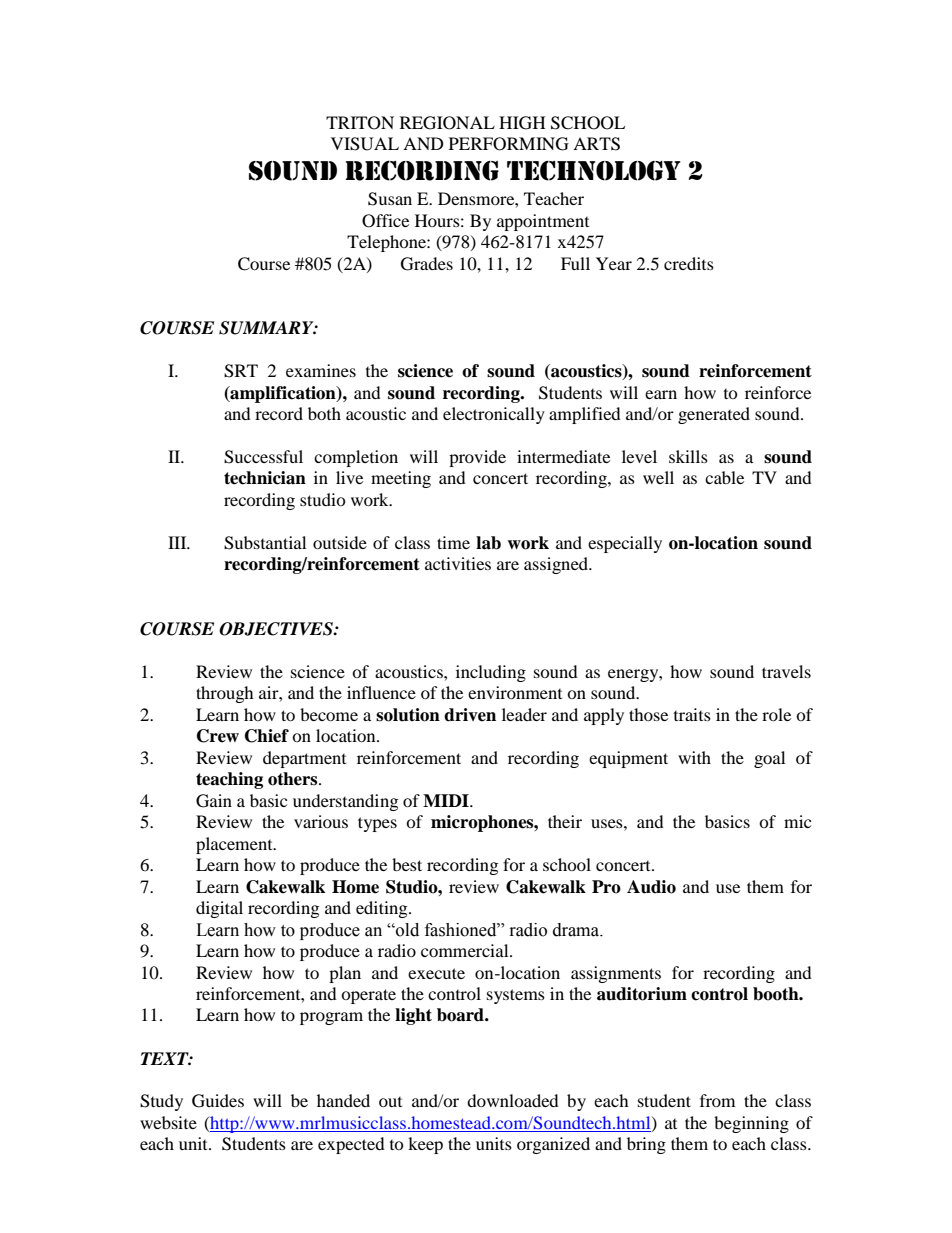 The height and width of the screenshot is (1233, 952). Describe the element at coordinates (365, 144) in the screenshot. I see `VISUAL` at that location.
